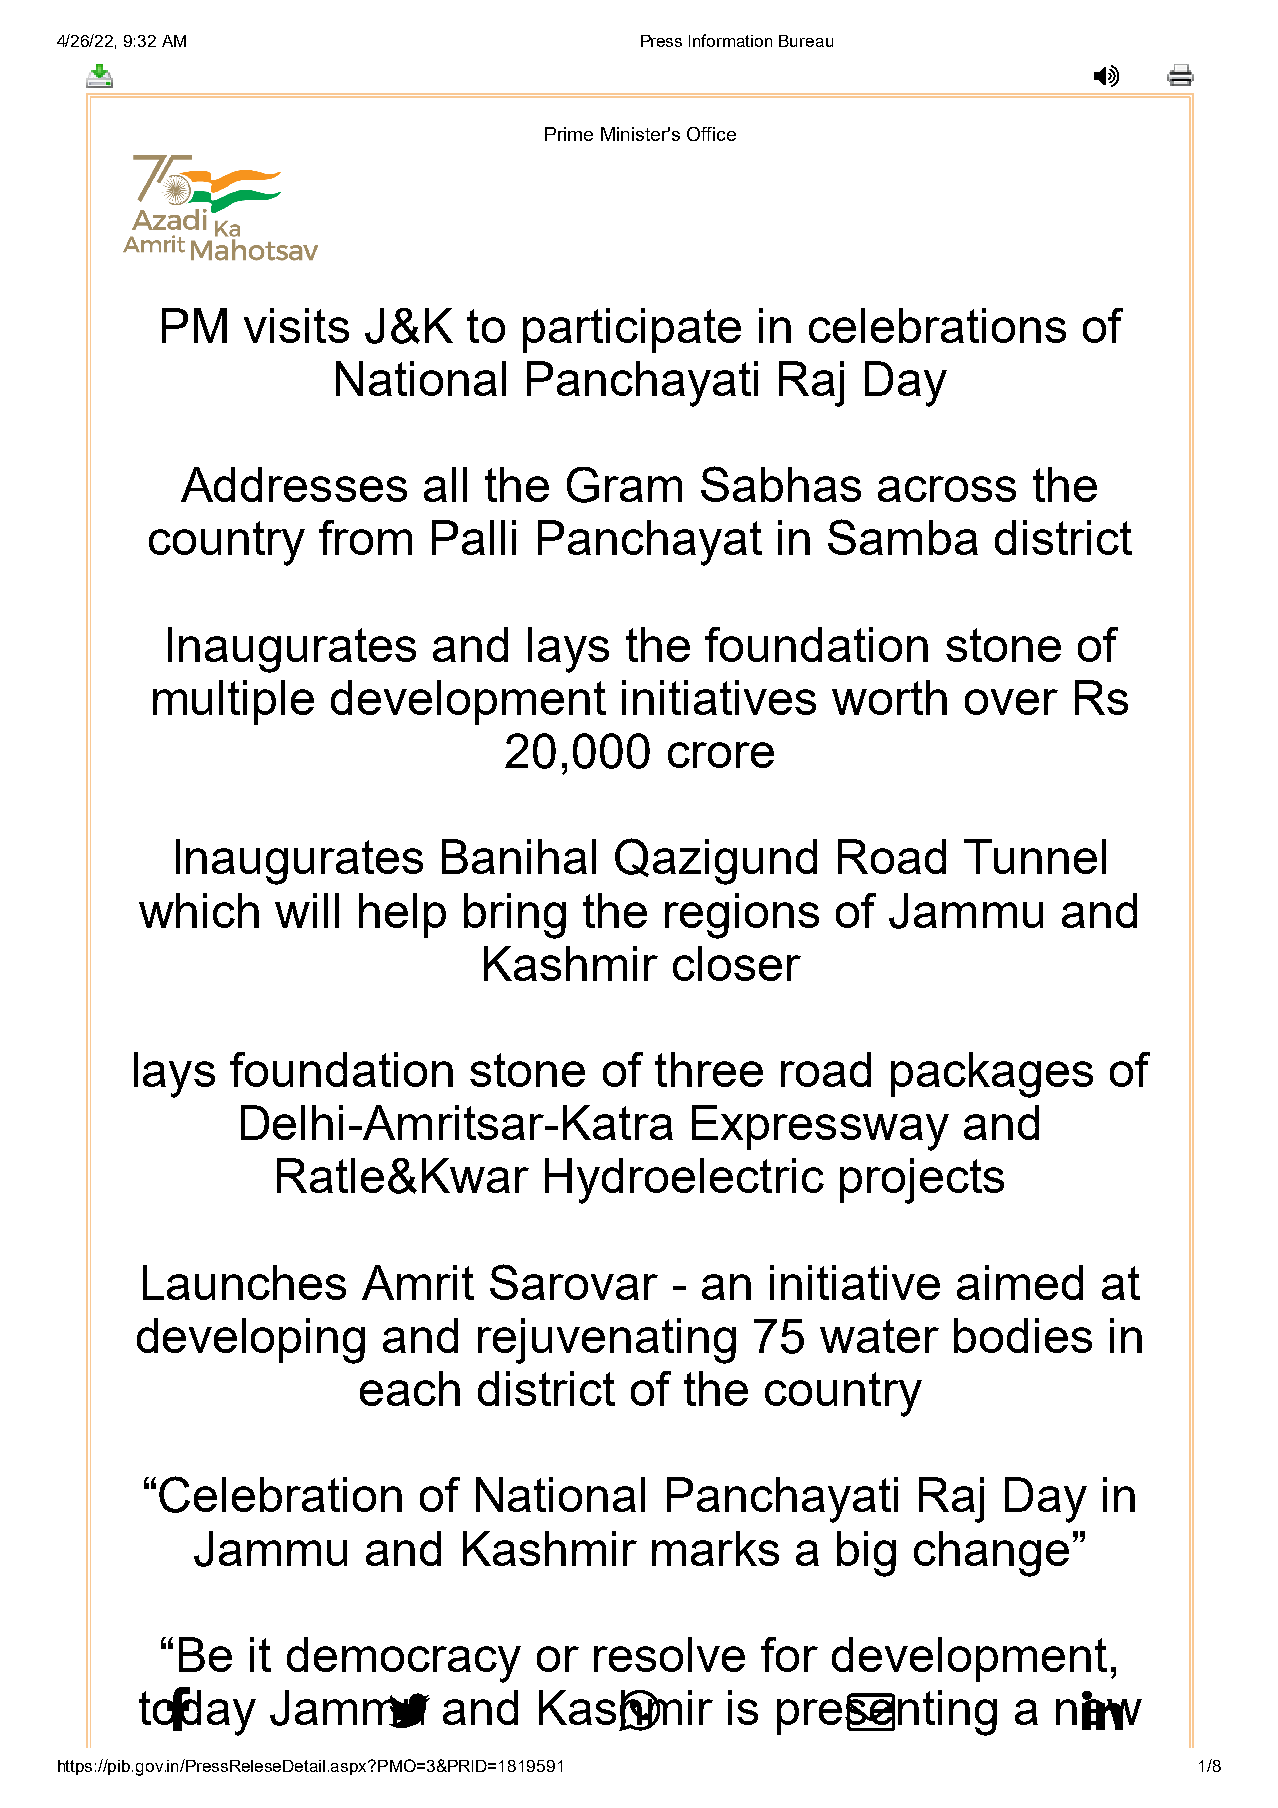 The image size is (1278, 1808). Describe the element at coordinates (624, 485) in the screenshot. I see `Gram` at that location.
